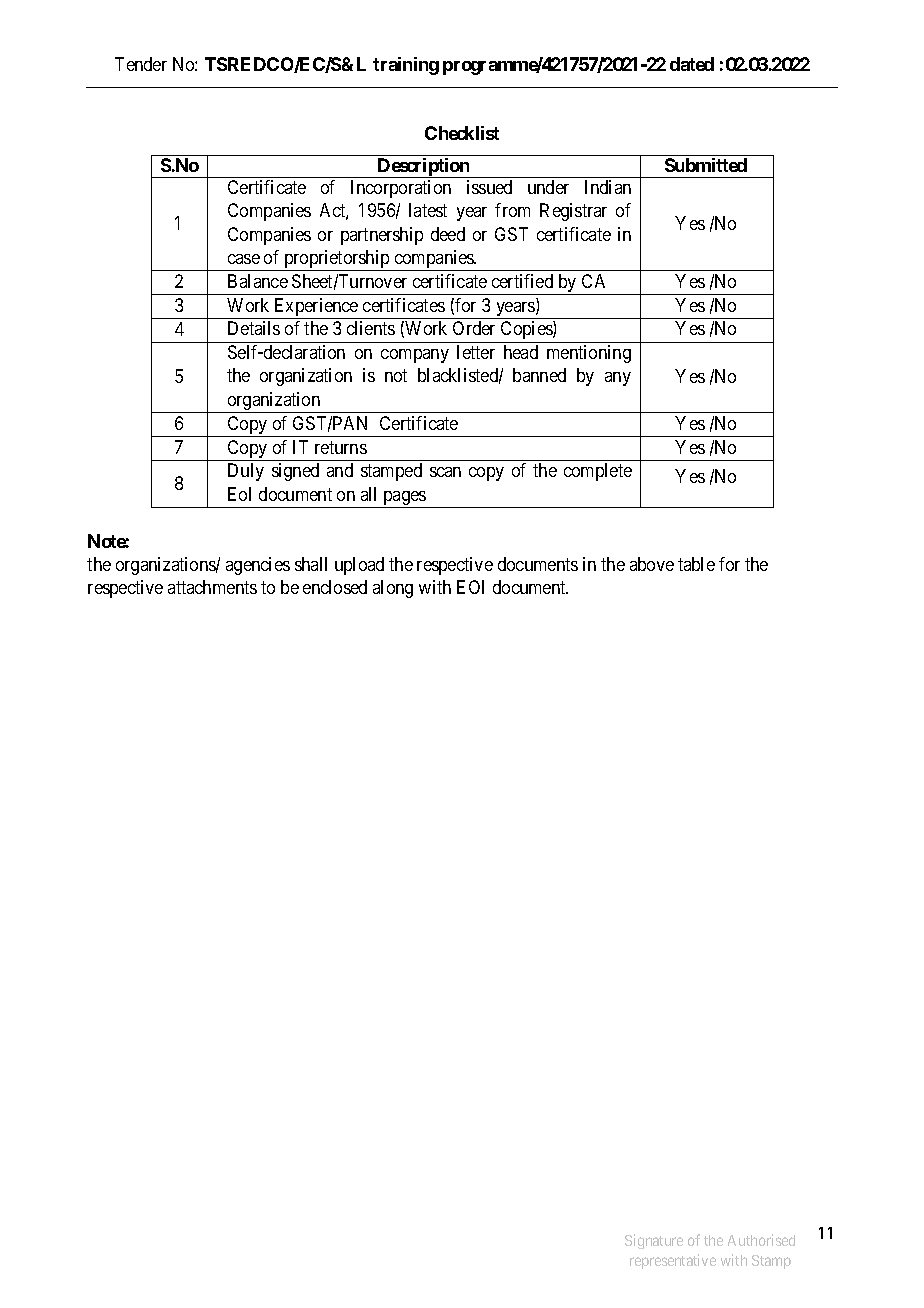  I want to click on Signature, so click(654, 1241).
